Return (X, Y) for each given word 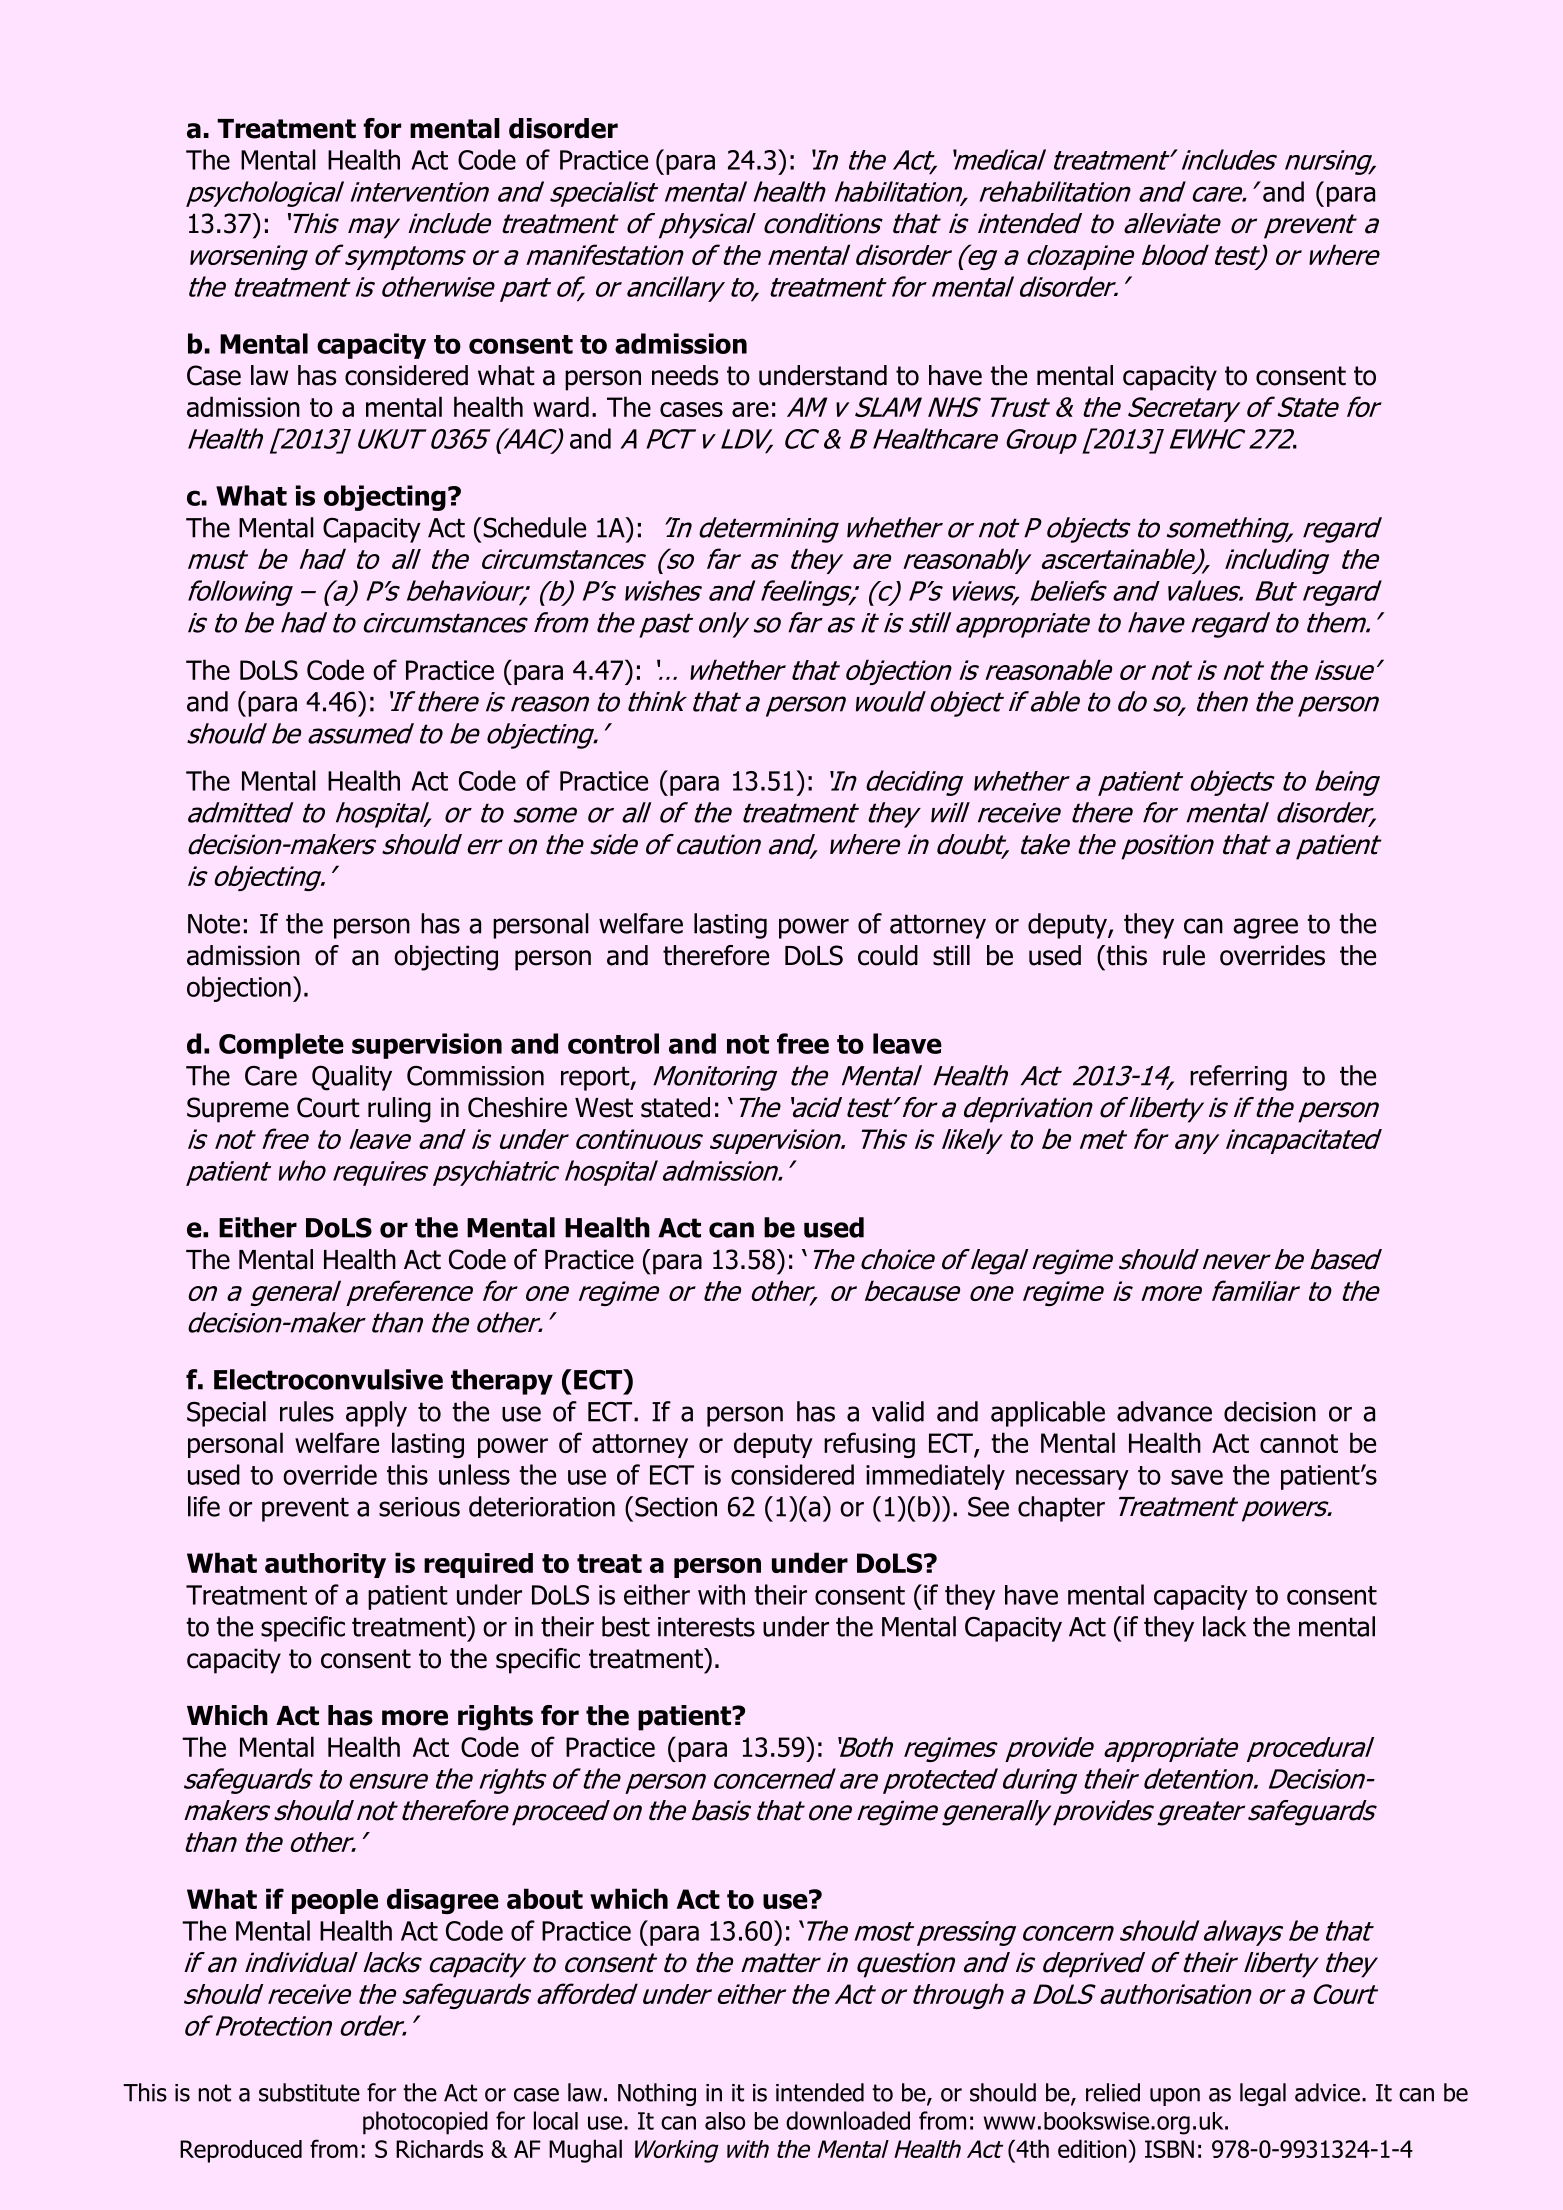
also (725, 2121)
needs (685, 375)
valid (898, 1411)
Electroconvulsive (328, 1379)
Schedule (533, 527)
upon (1175, 2097)
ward (561, 406)
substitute (309, 2092)
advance (1164, 1411)
